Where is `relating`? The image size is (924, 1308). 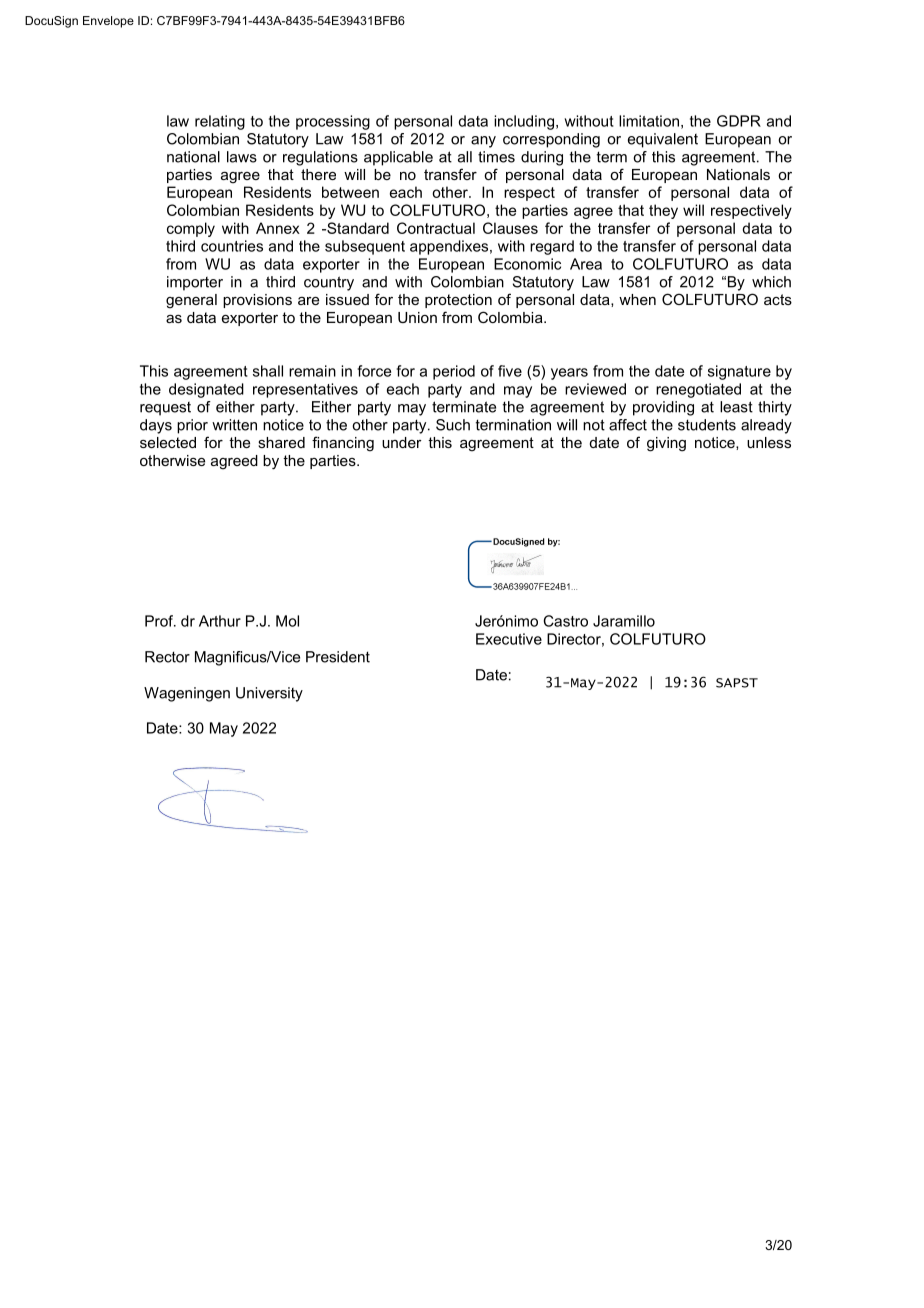
relating is located at coordinates (220, 122).
